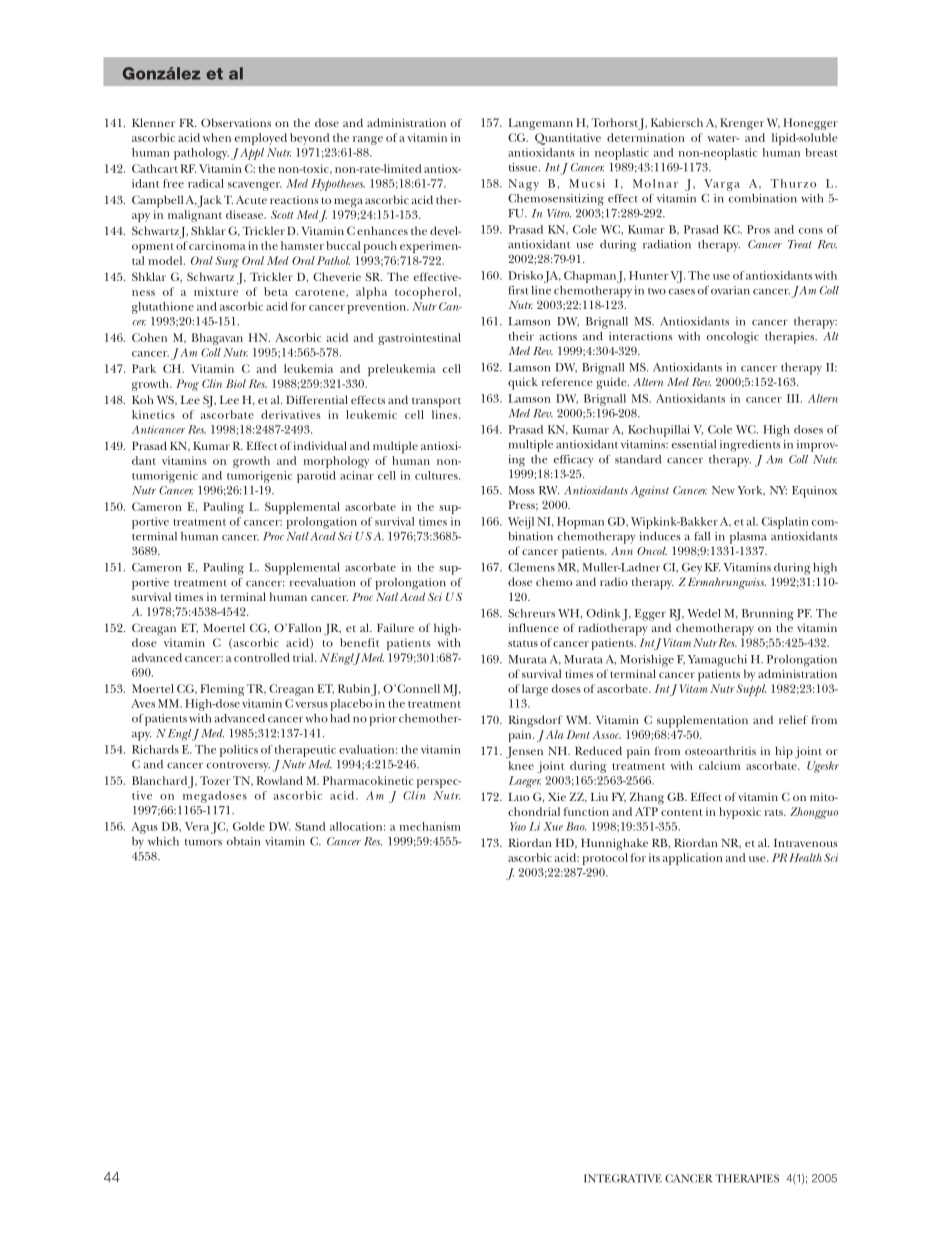 The width and height of the document is (952, 1233). What do you see at coordinates (316, 477) in the document?
I see `parotid` at bounding box center [316, 477].
